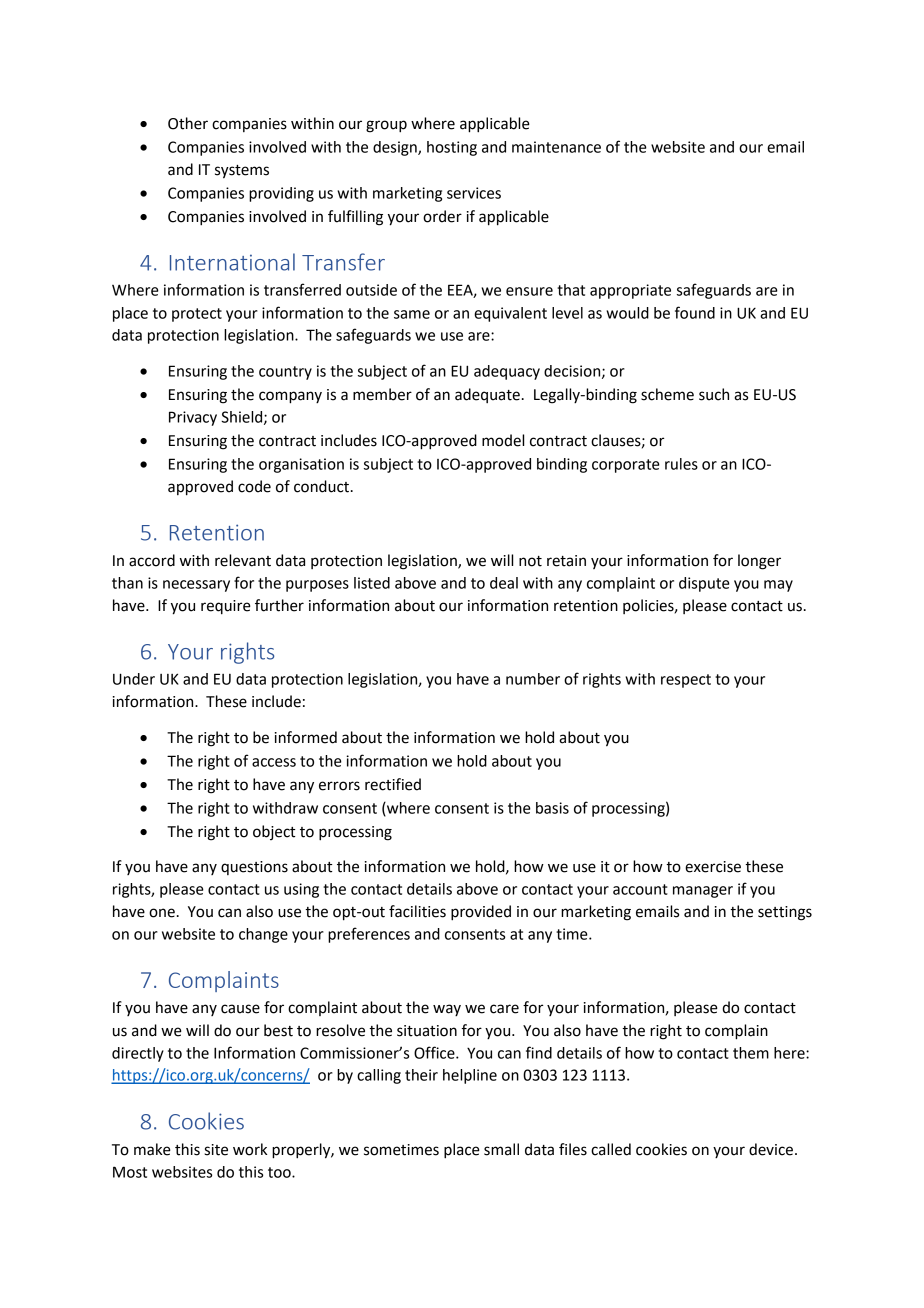 This screenshot has height=1308, width=924. What do you see at coordinates (556, 147) in the screenshot?
I see `maintenance` at bounding box center [556, 147].
